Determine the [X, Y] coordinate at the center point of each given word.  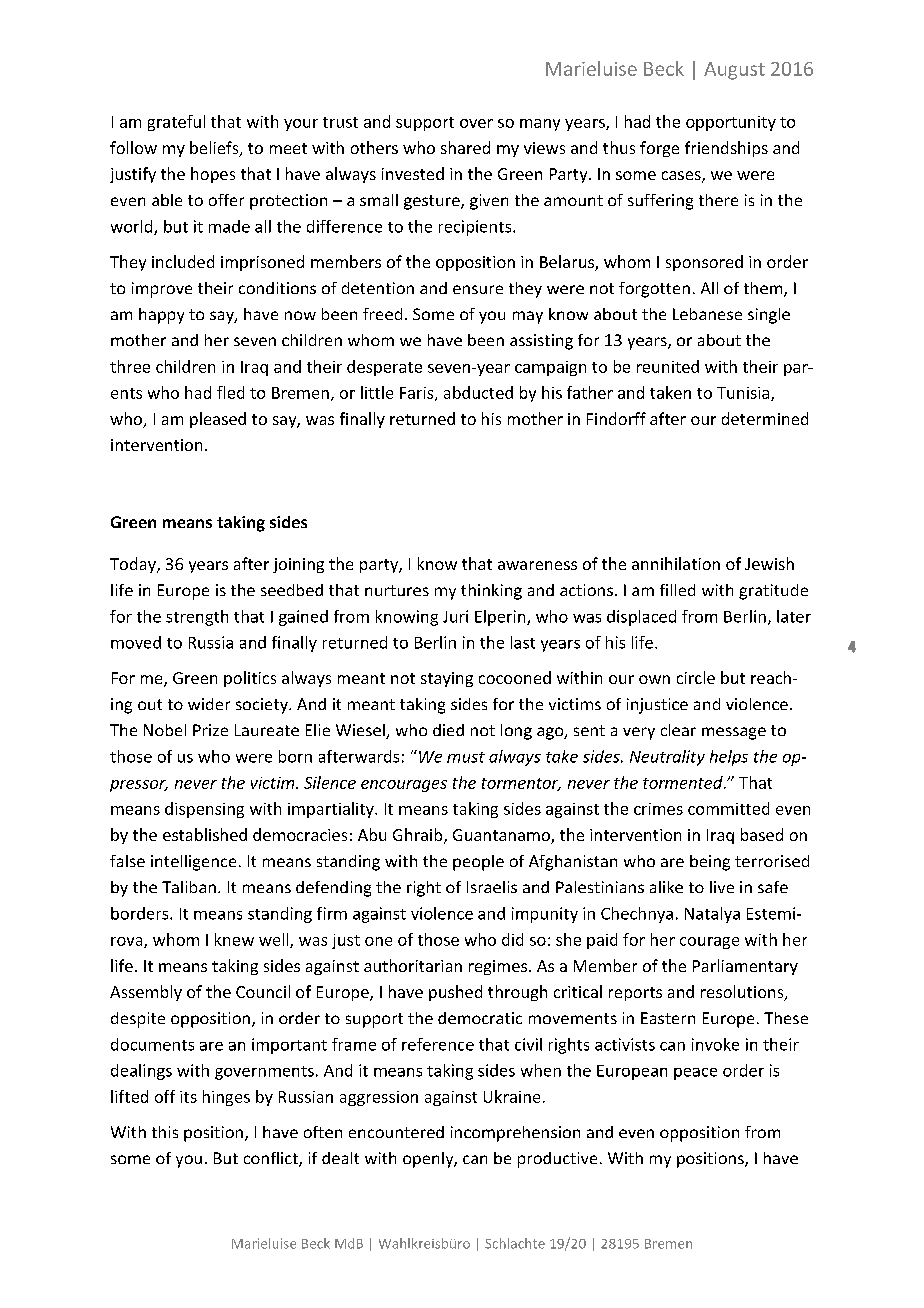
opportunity [731, 123]
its [188, 1097]
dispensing [204, 810]
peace [695, 1074]
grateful [176, 123]
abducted [478, 392]
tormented [684, 782]
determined [765, 418]
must [466, 757]
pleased [218, 420]
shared [465, 147]
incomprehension [515, 1134]
